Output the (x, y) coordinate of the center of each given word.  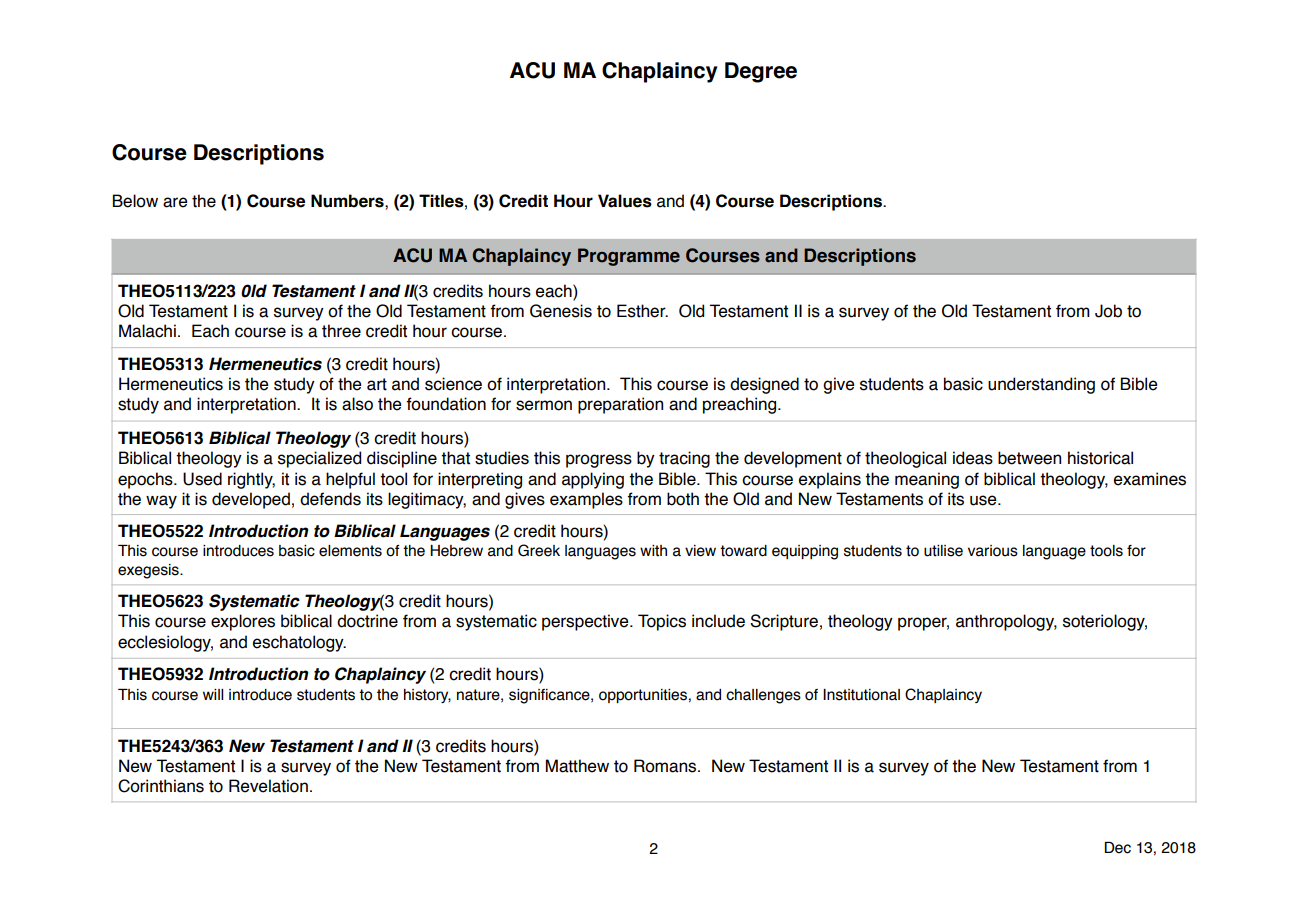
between (1029, 458)
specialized (319, 459)
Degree (761, 72)
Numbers (348, 201)
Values (625, 201)
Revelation (268, 786)
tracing (684, 459)
